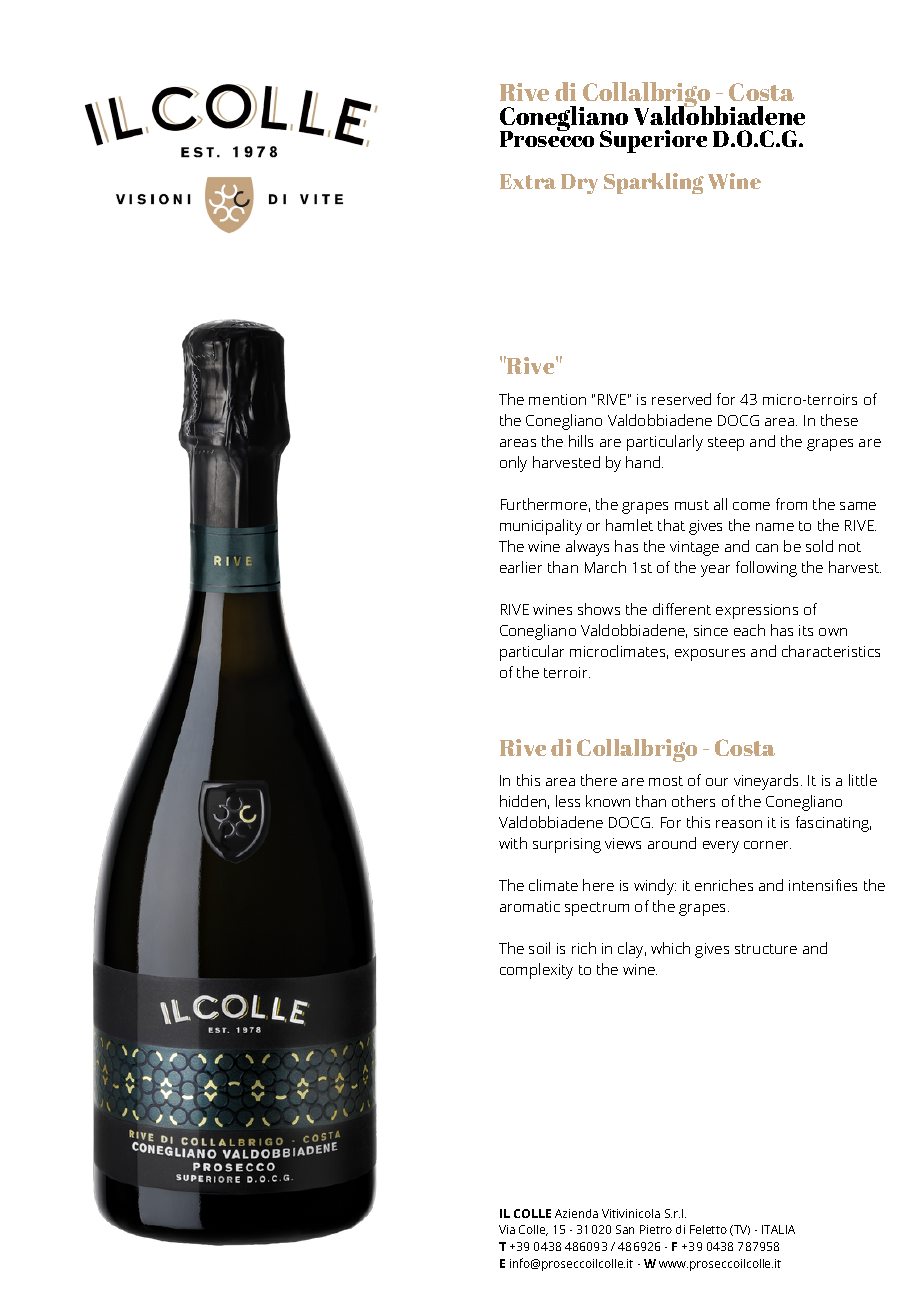 Image resolution: width=924 pixels, height=1308 pixels. I want to click on around, so click(672, 843).
